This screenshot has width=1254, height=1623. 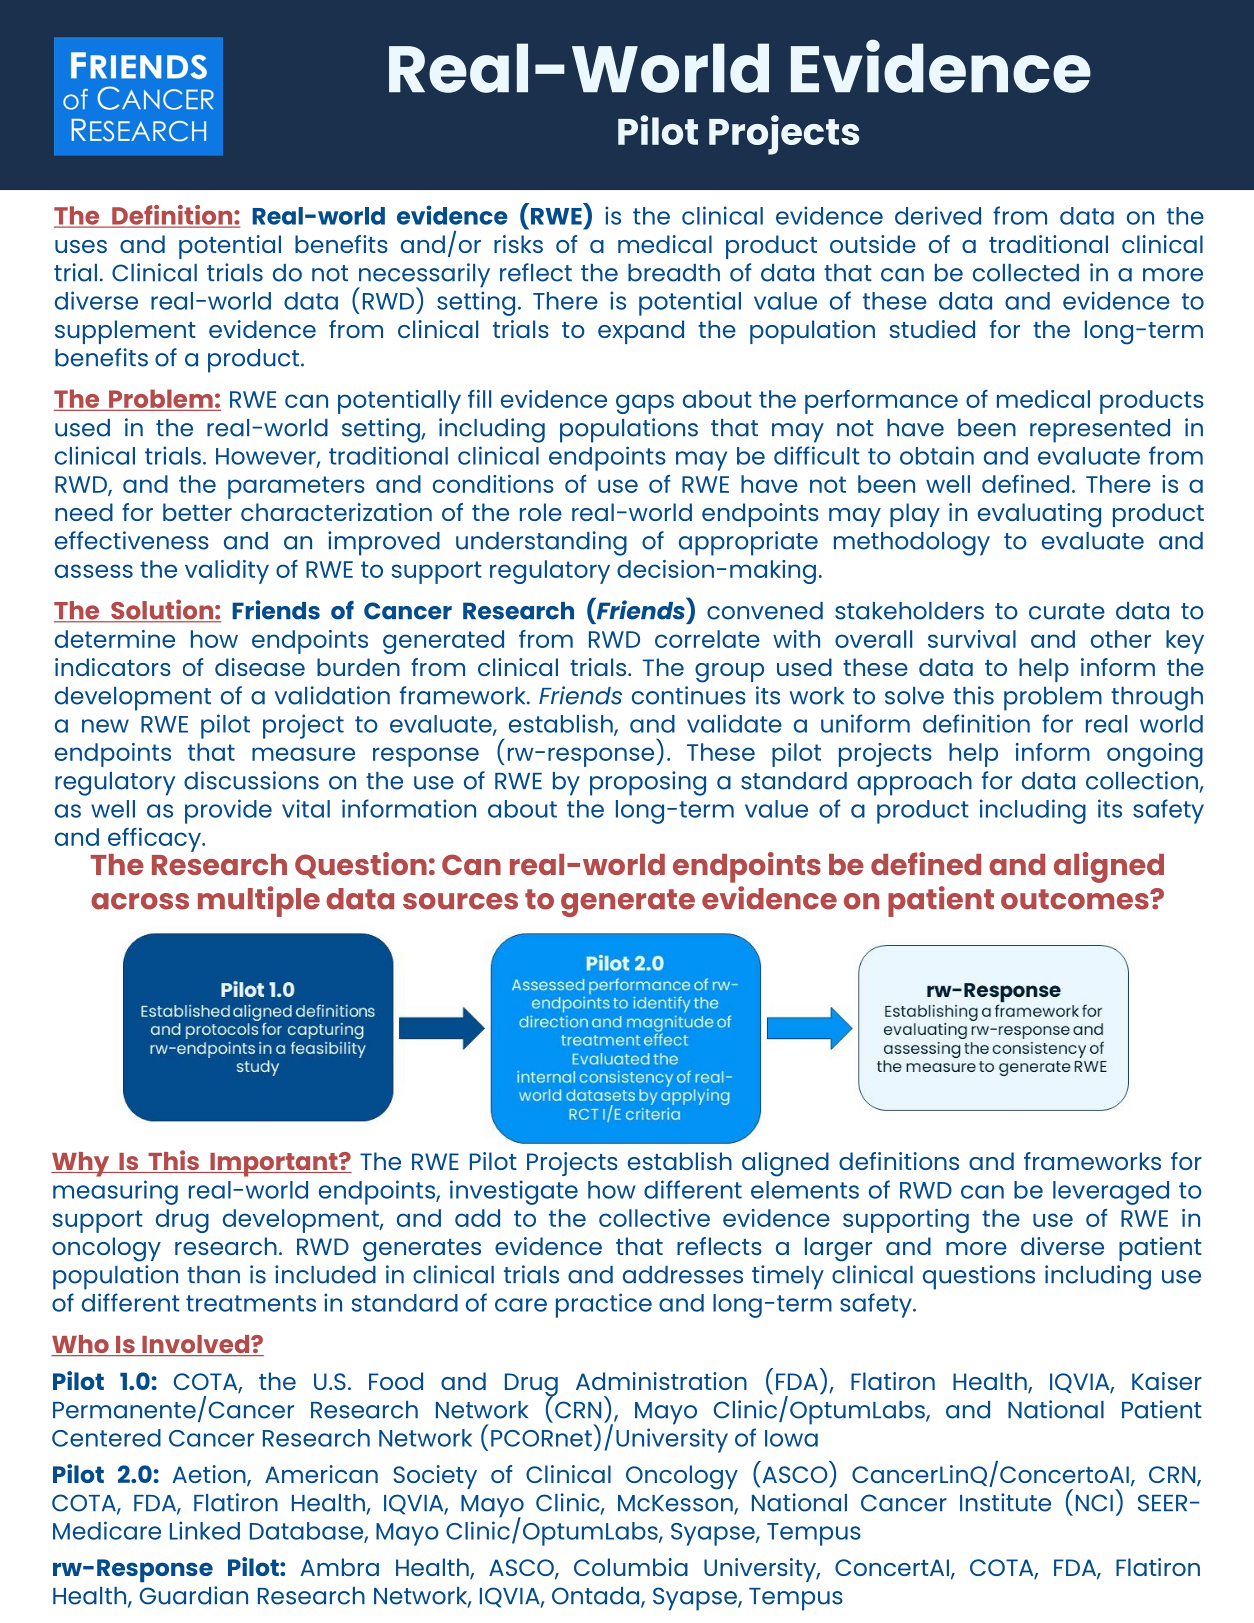 What do you see at coordinates (654, 1218) in the screenshot?
I see `collective` at bounding box center [654, 1218].
